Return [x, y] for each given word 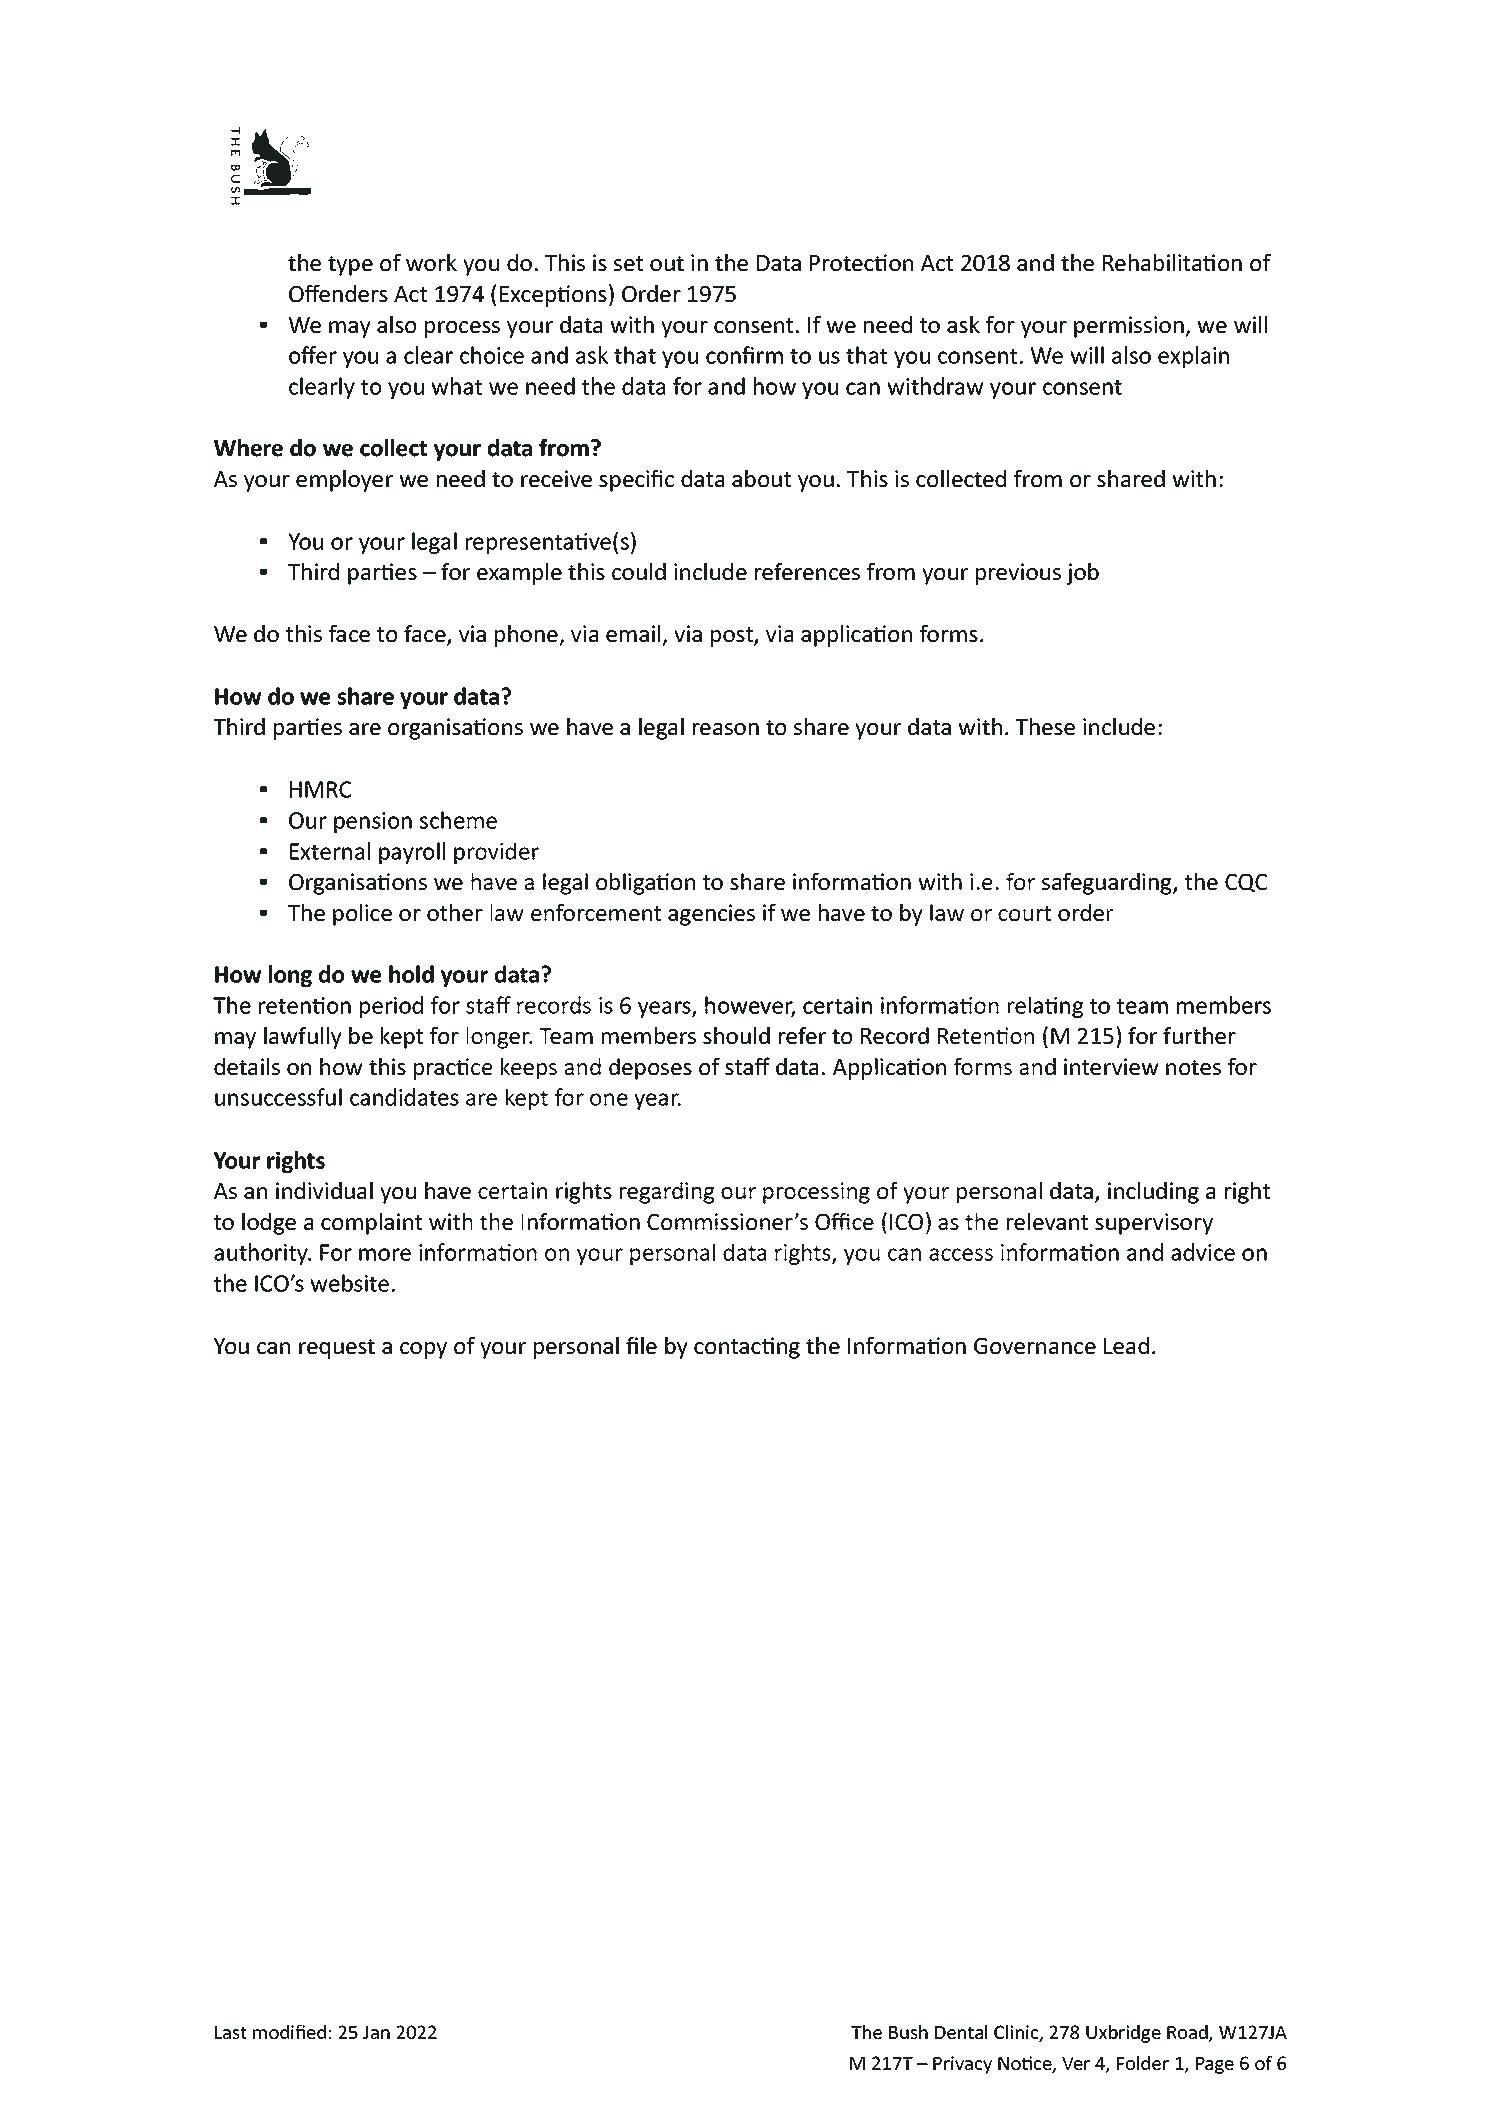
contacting [747, 1348]
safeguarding [1108, 884]
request [337, 1349]
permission [1130, 327]
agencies [711, 915]
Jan [376, 2032]
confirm [744, 355]
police [362, 915]
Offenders [338, 293]
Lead [1126, 1345]
